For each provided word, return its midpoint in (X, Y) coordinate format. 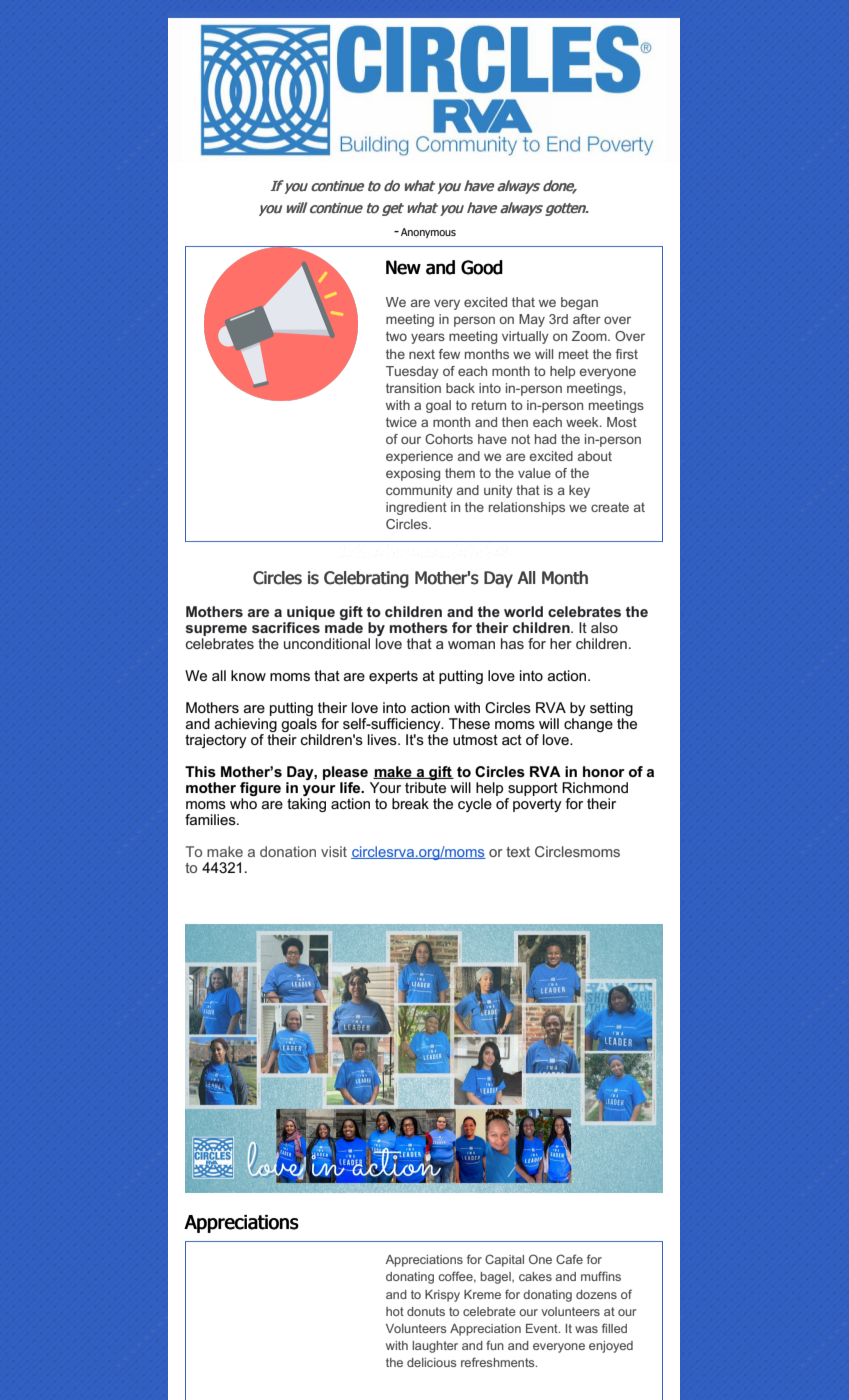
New (403, 267)
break (410, 803)
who (243, 802)
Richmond (595, 787)
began (579, 303)
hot (395, 1311)
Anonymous (428, 233)
